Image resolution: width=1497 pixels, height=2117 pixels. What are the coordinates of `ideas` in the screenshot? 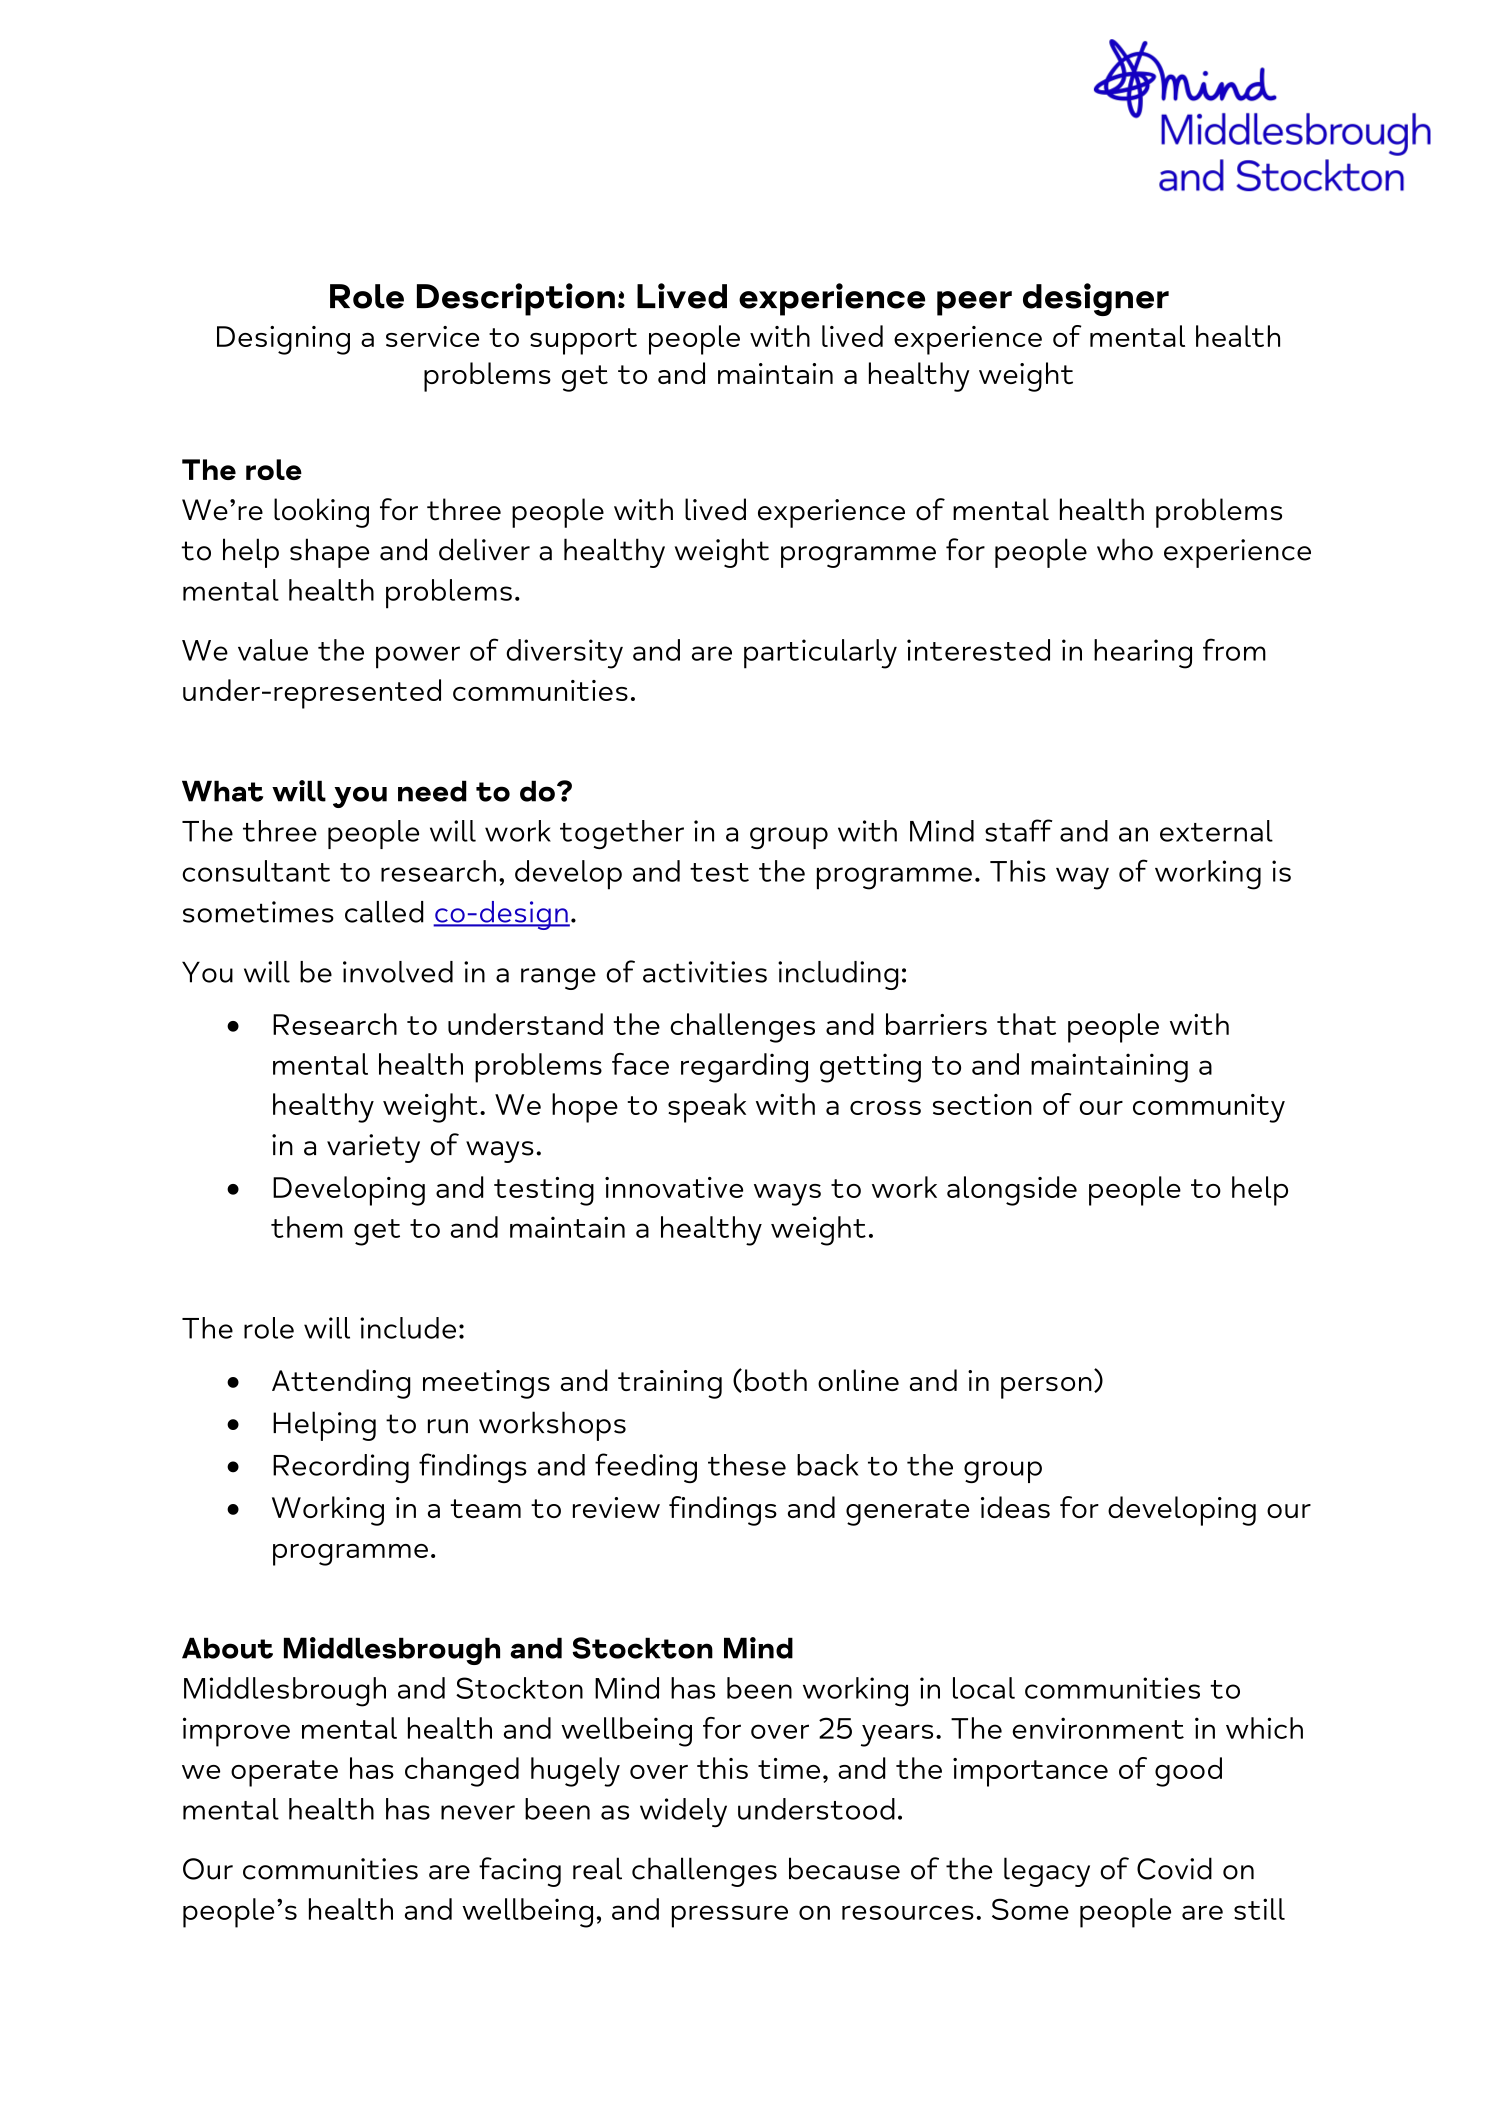 It's located at (1015, 1507).
